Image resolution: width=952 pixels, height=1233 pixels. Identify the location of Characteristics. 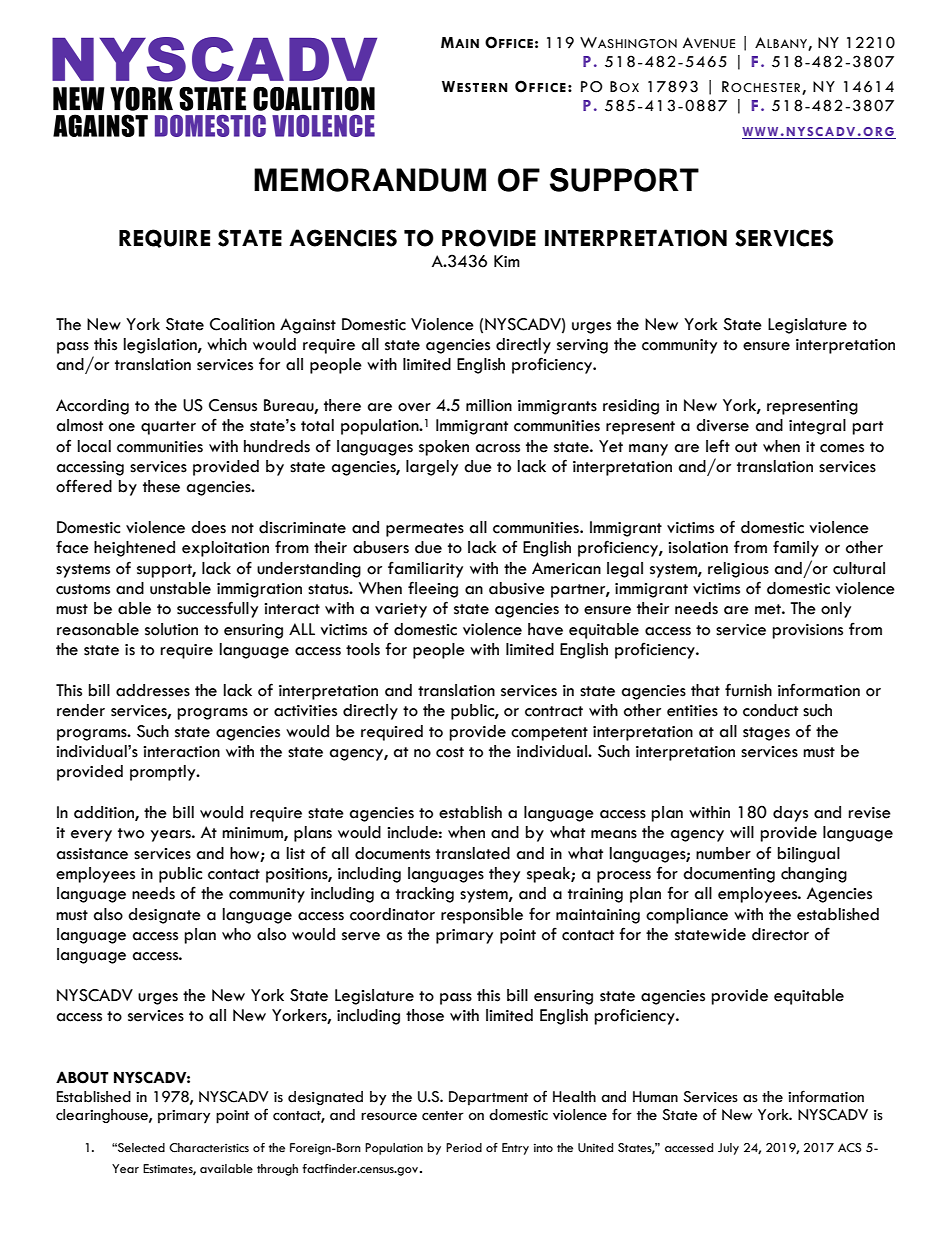
(209, 1148).
